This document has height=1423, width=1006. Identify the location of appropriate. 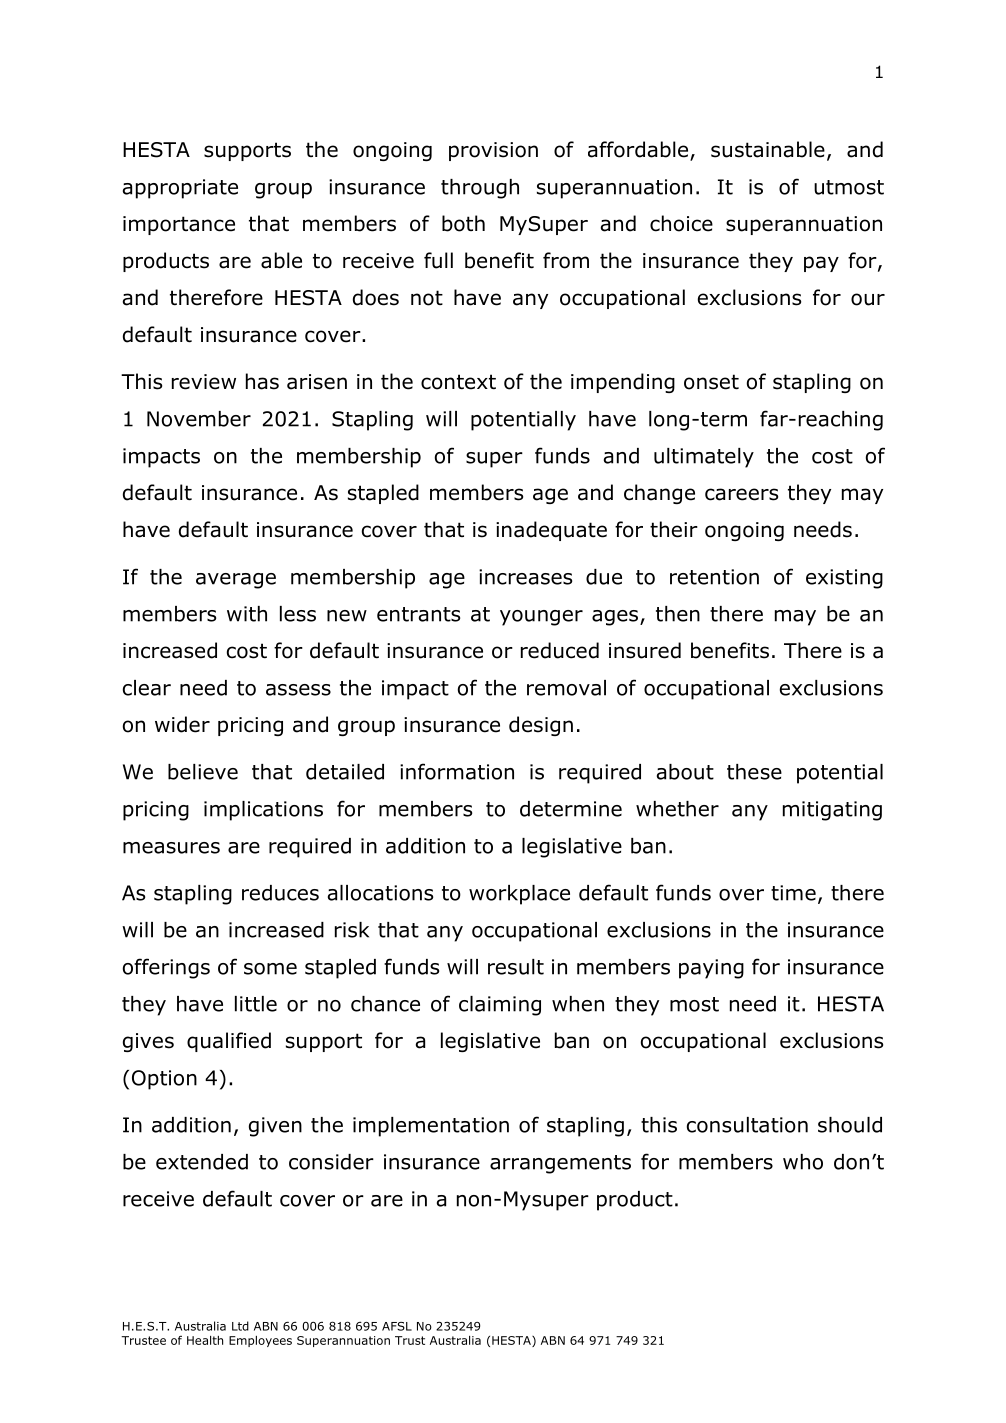
(180, 189).
